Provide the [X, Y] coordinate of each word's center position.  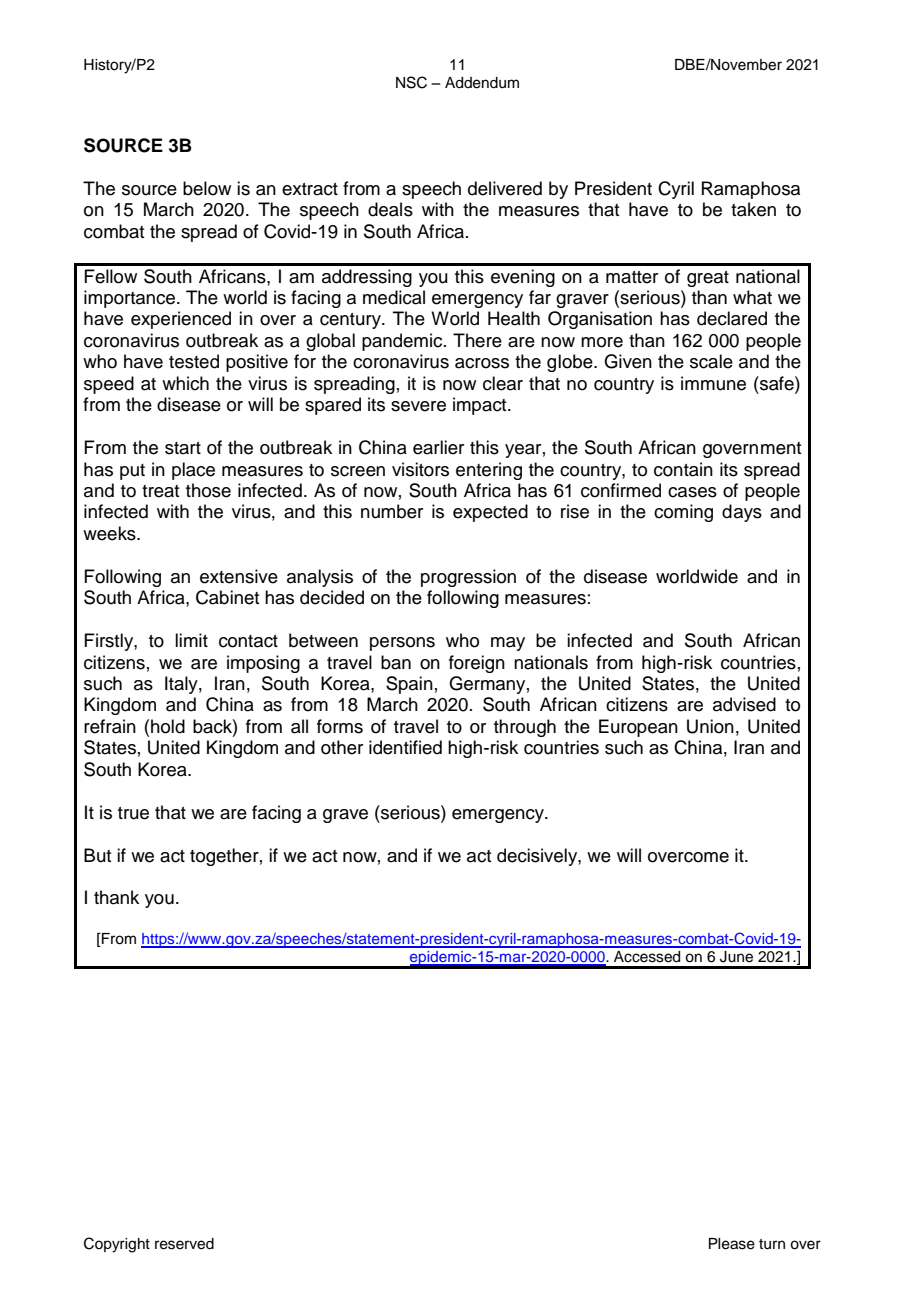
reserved [184, 1244]
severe [418, 406]
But [97, 855]
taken [753, 209]
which [185, 383]
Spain [409, 685]
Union [710, 726]
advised [744, 704]
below [207, 188]
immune [713, 383]
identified [405, 747]
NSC [411, 82]
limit [191, 640]
